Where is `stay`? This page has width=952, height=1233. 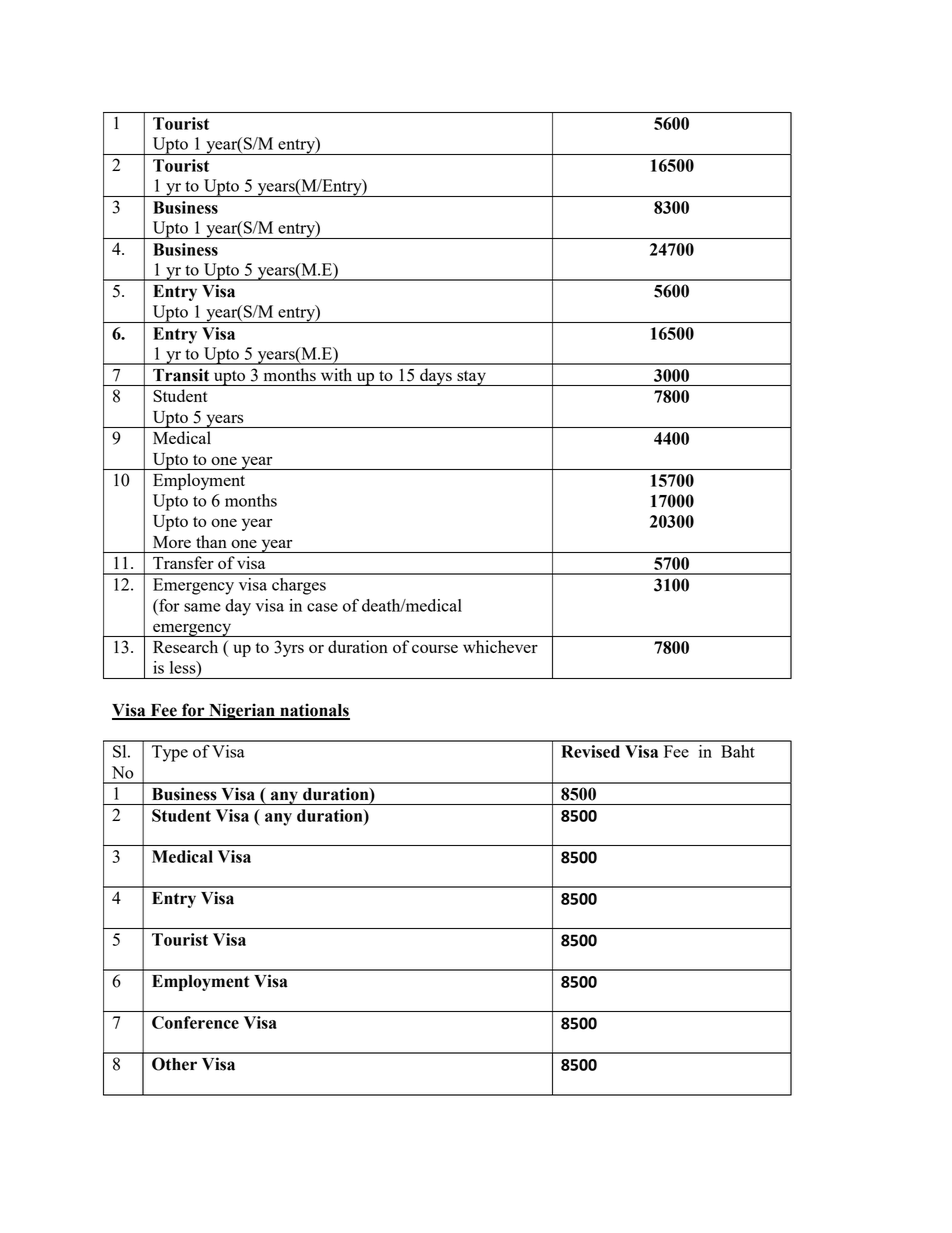 stay is located at coordinates (471, 378).
